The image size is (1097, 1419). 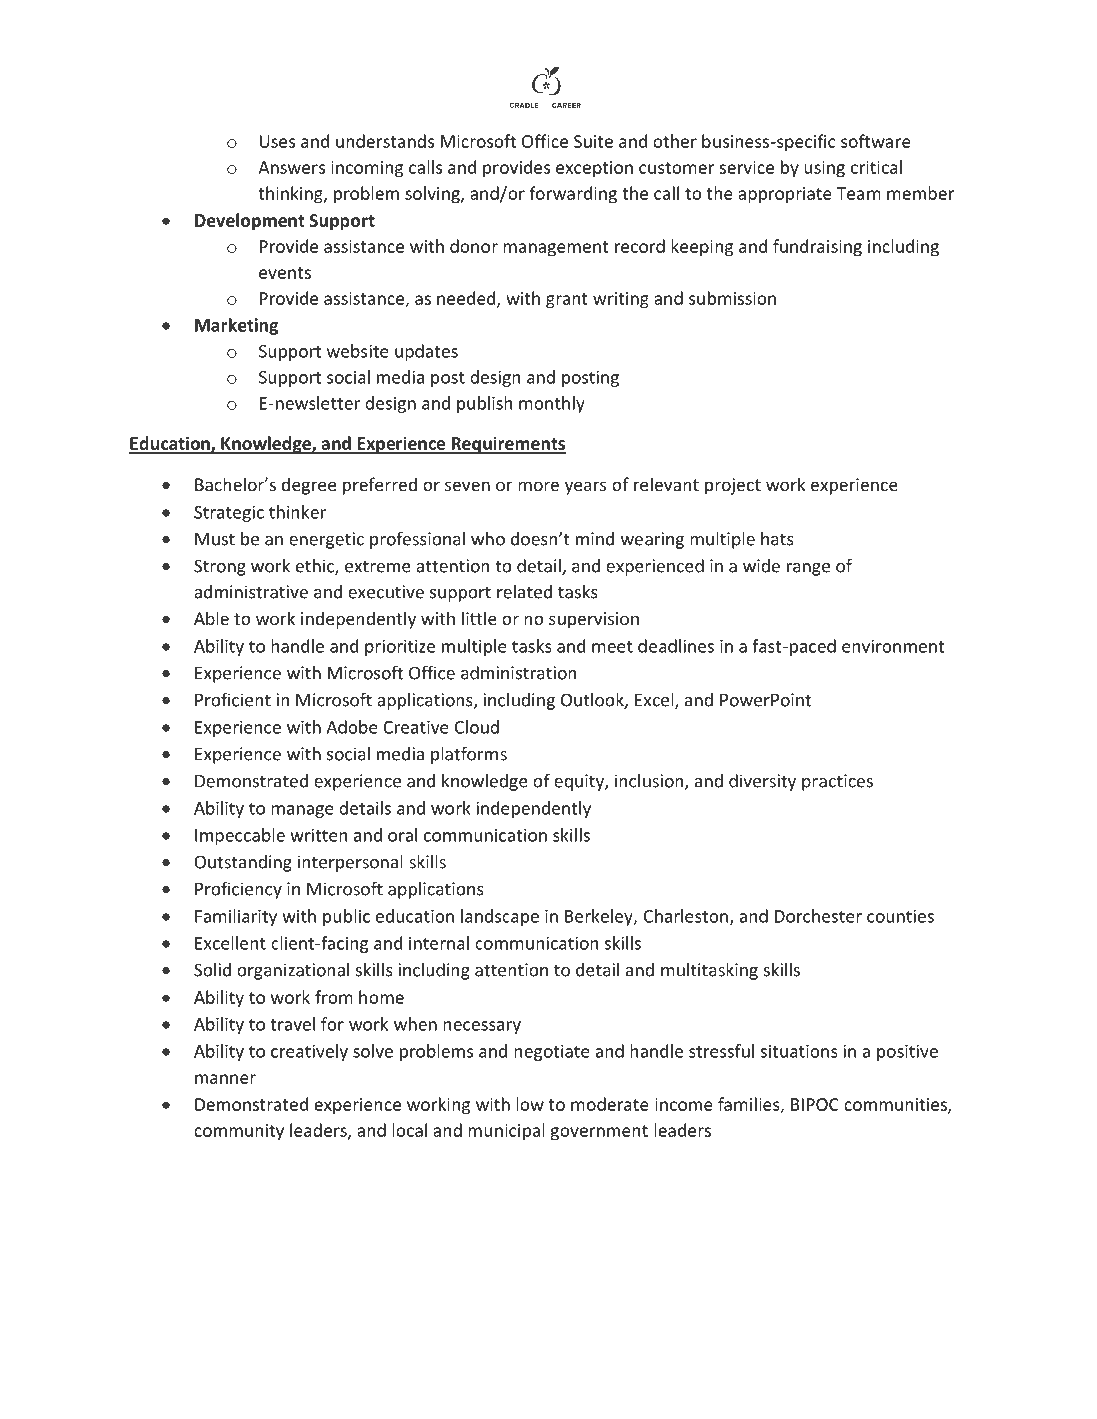 I want to click on equity, so click(x=580, y=782).
